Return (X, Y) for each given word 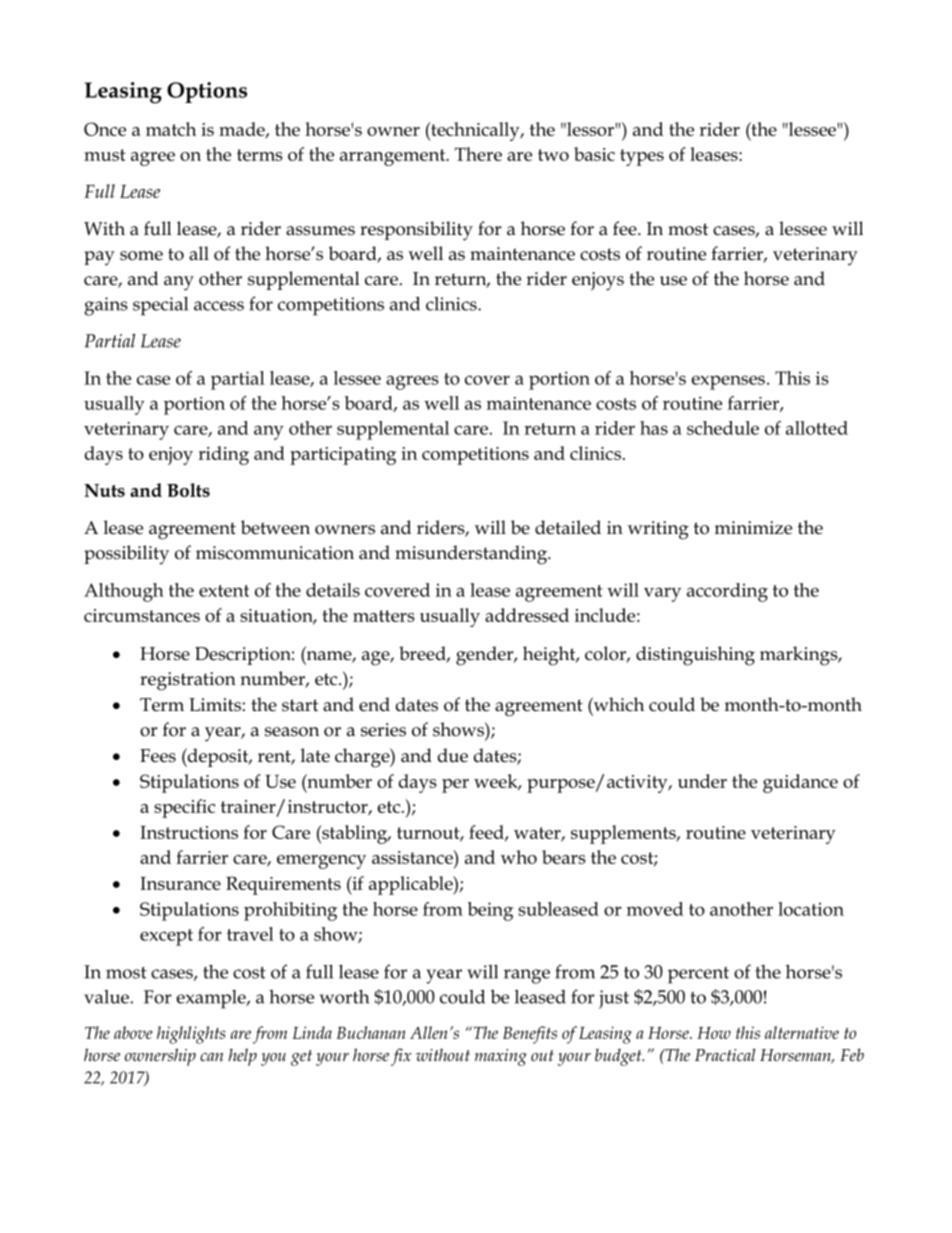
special (160, 306)
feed (487, 833)
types (642, 157)
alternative (802, 1032)
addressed (527, 615)
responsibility (416, 231)
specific (184, 808)
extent (224, 591)
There (478, 154)
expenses (728, 382)
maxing (501, 1057)
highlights (191, 1035)
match (171, 129)
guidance (800, 783)
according (727, 592)
